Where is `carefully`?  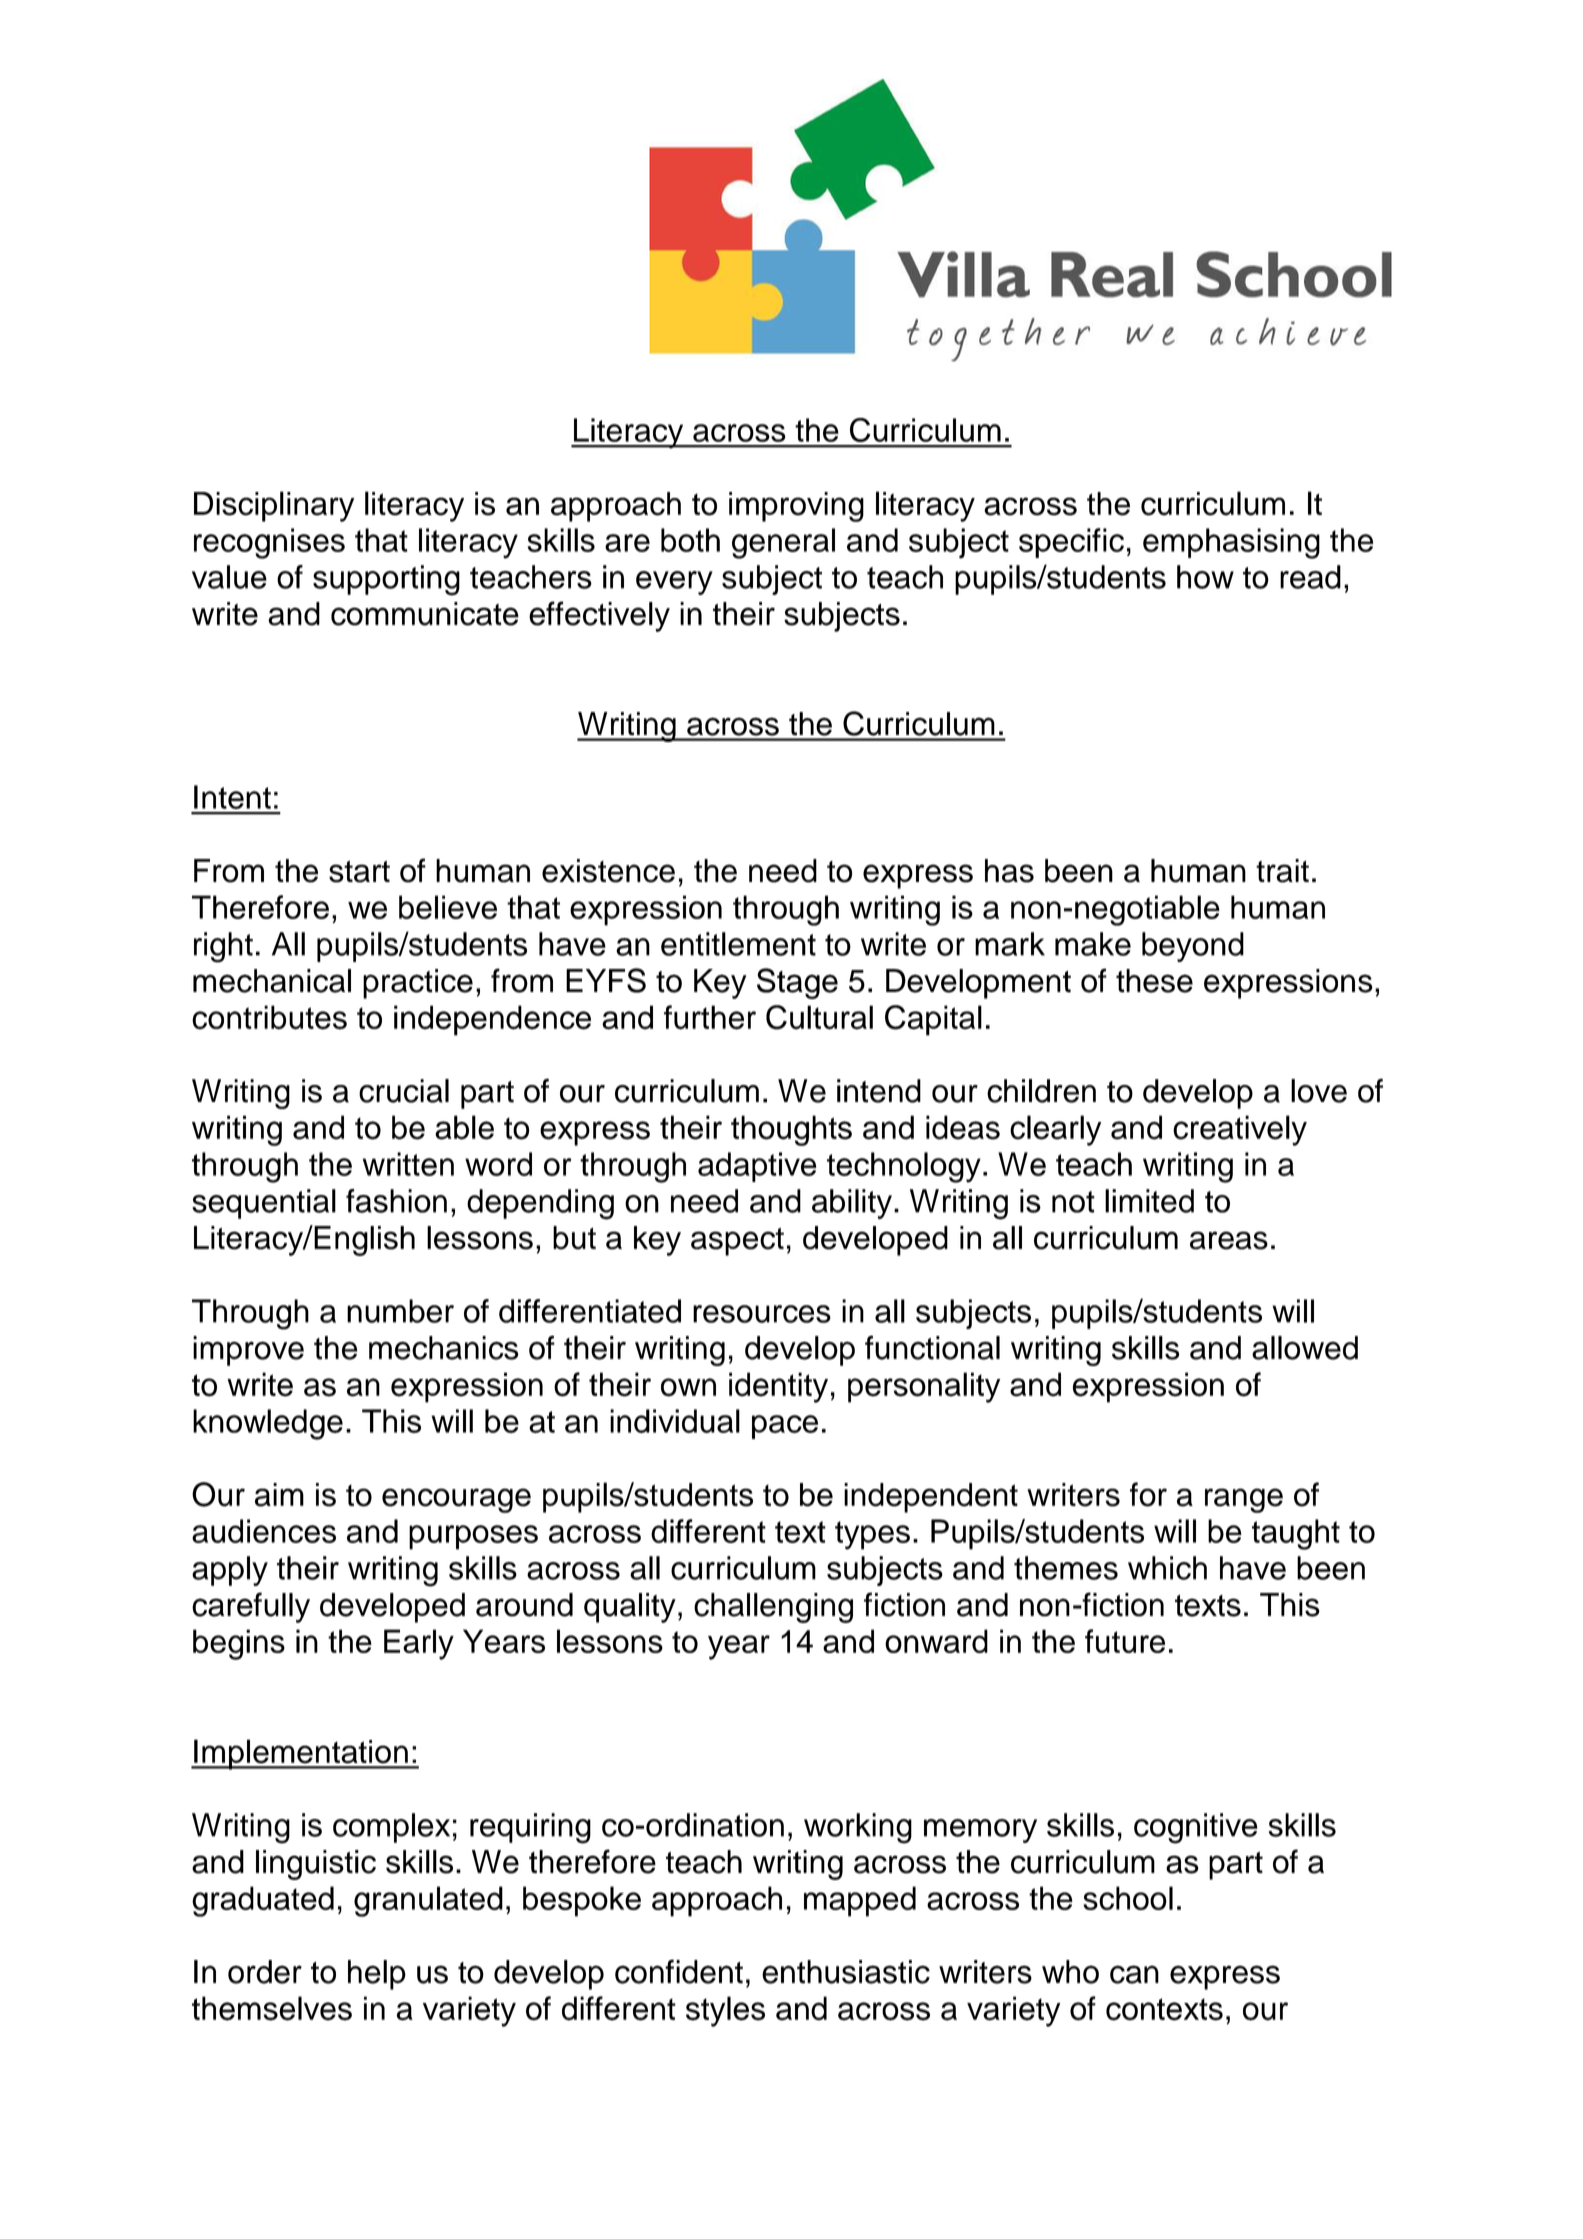 carefully is located at coordinates (251, 1607).
